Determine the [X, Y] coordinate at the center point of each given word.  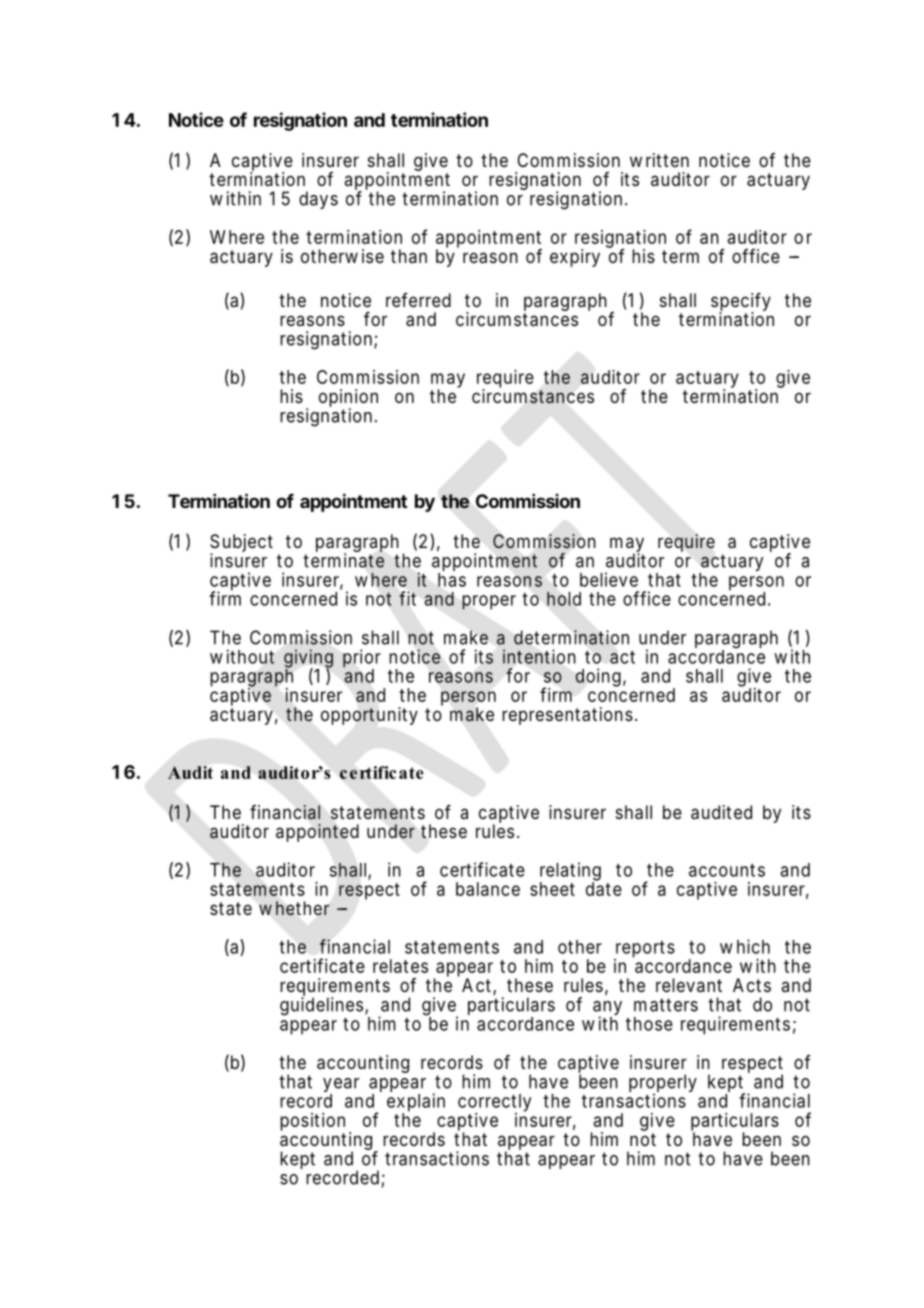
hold [564, 599]
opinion [348, 399]
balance [488, 889]
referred [418, 300]
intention [539, 656]
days [318, 200]
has [452, 580]
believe [609, 579]
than [409, 256]
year [341, 1086]
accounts [727, 870]
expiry [575, 258]
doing [598, 677]
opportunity [369, 716]
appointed [317, 833]
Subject [241, 544]
